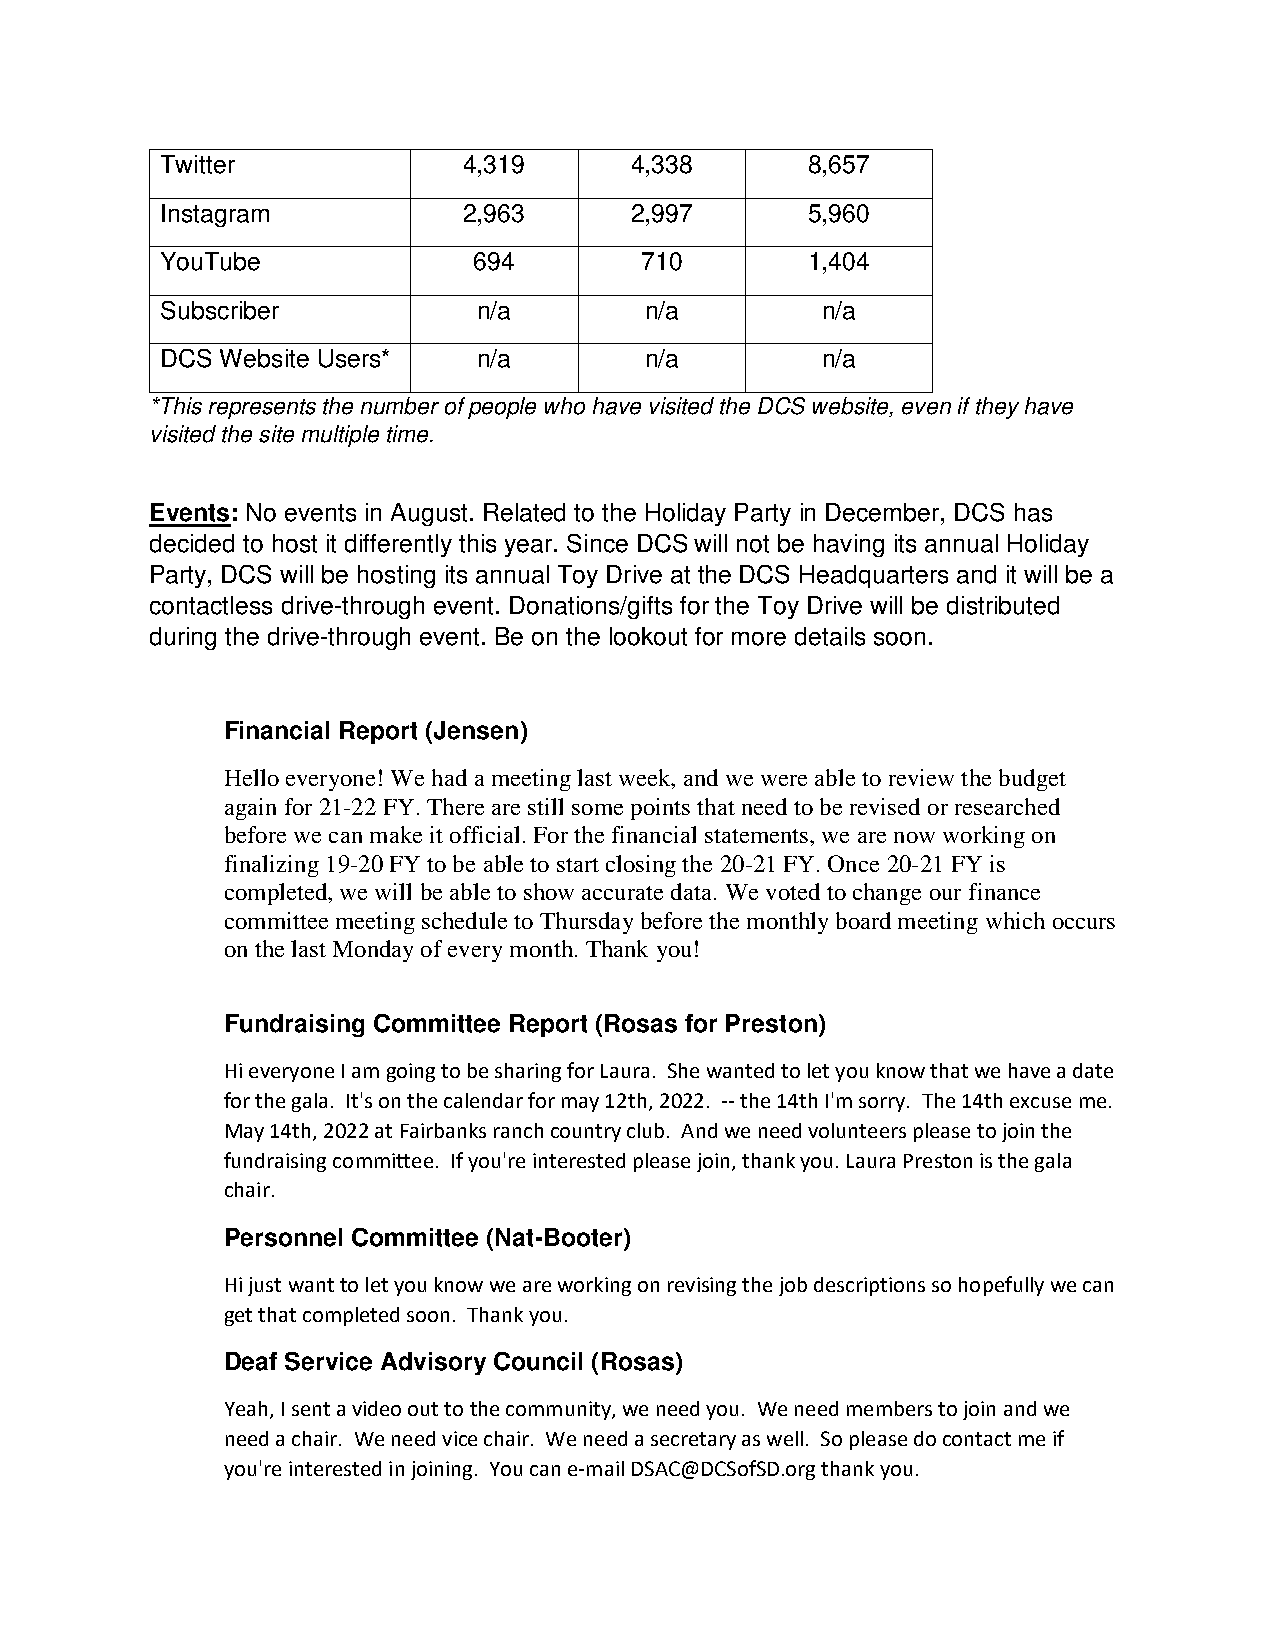 The image size is (1268, 1641). What do you see at coordinates (1007, 806) in the page?
I see `researched` at bounding box center [1007, 806].
